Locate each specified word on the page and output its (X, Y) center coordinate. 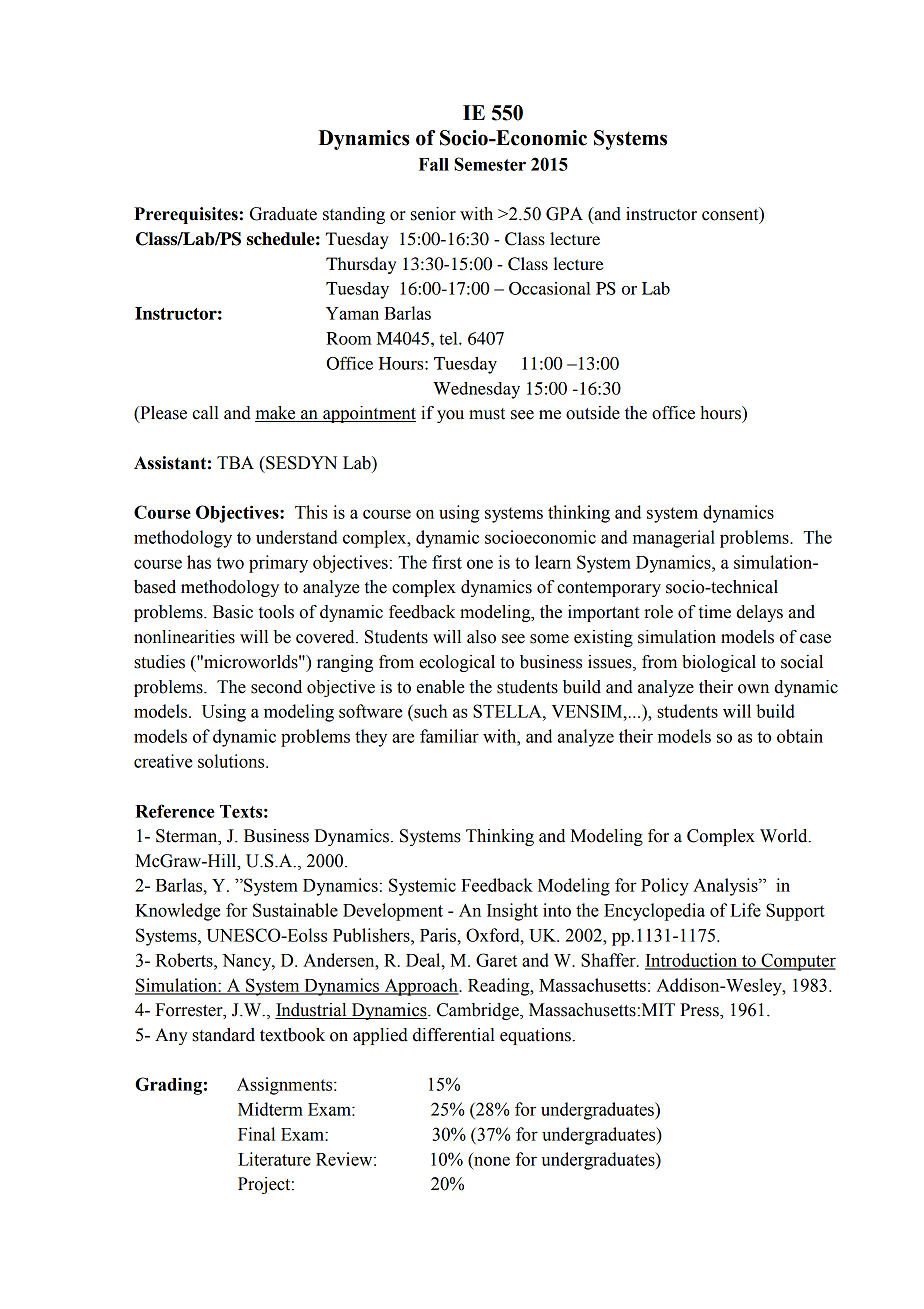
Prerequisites (187, 215)
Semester (490, 164)
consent (731, 215)
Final (256, 1134)
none (492, 1161)
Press (700, 1011)
